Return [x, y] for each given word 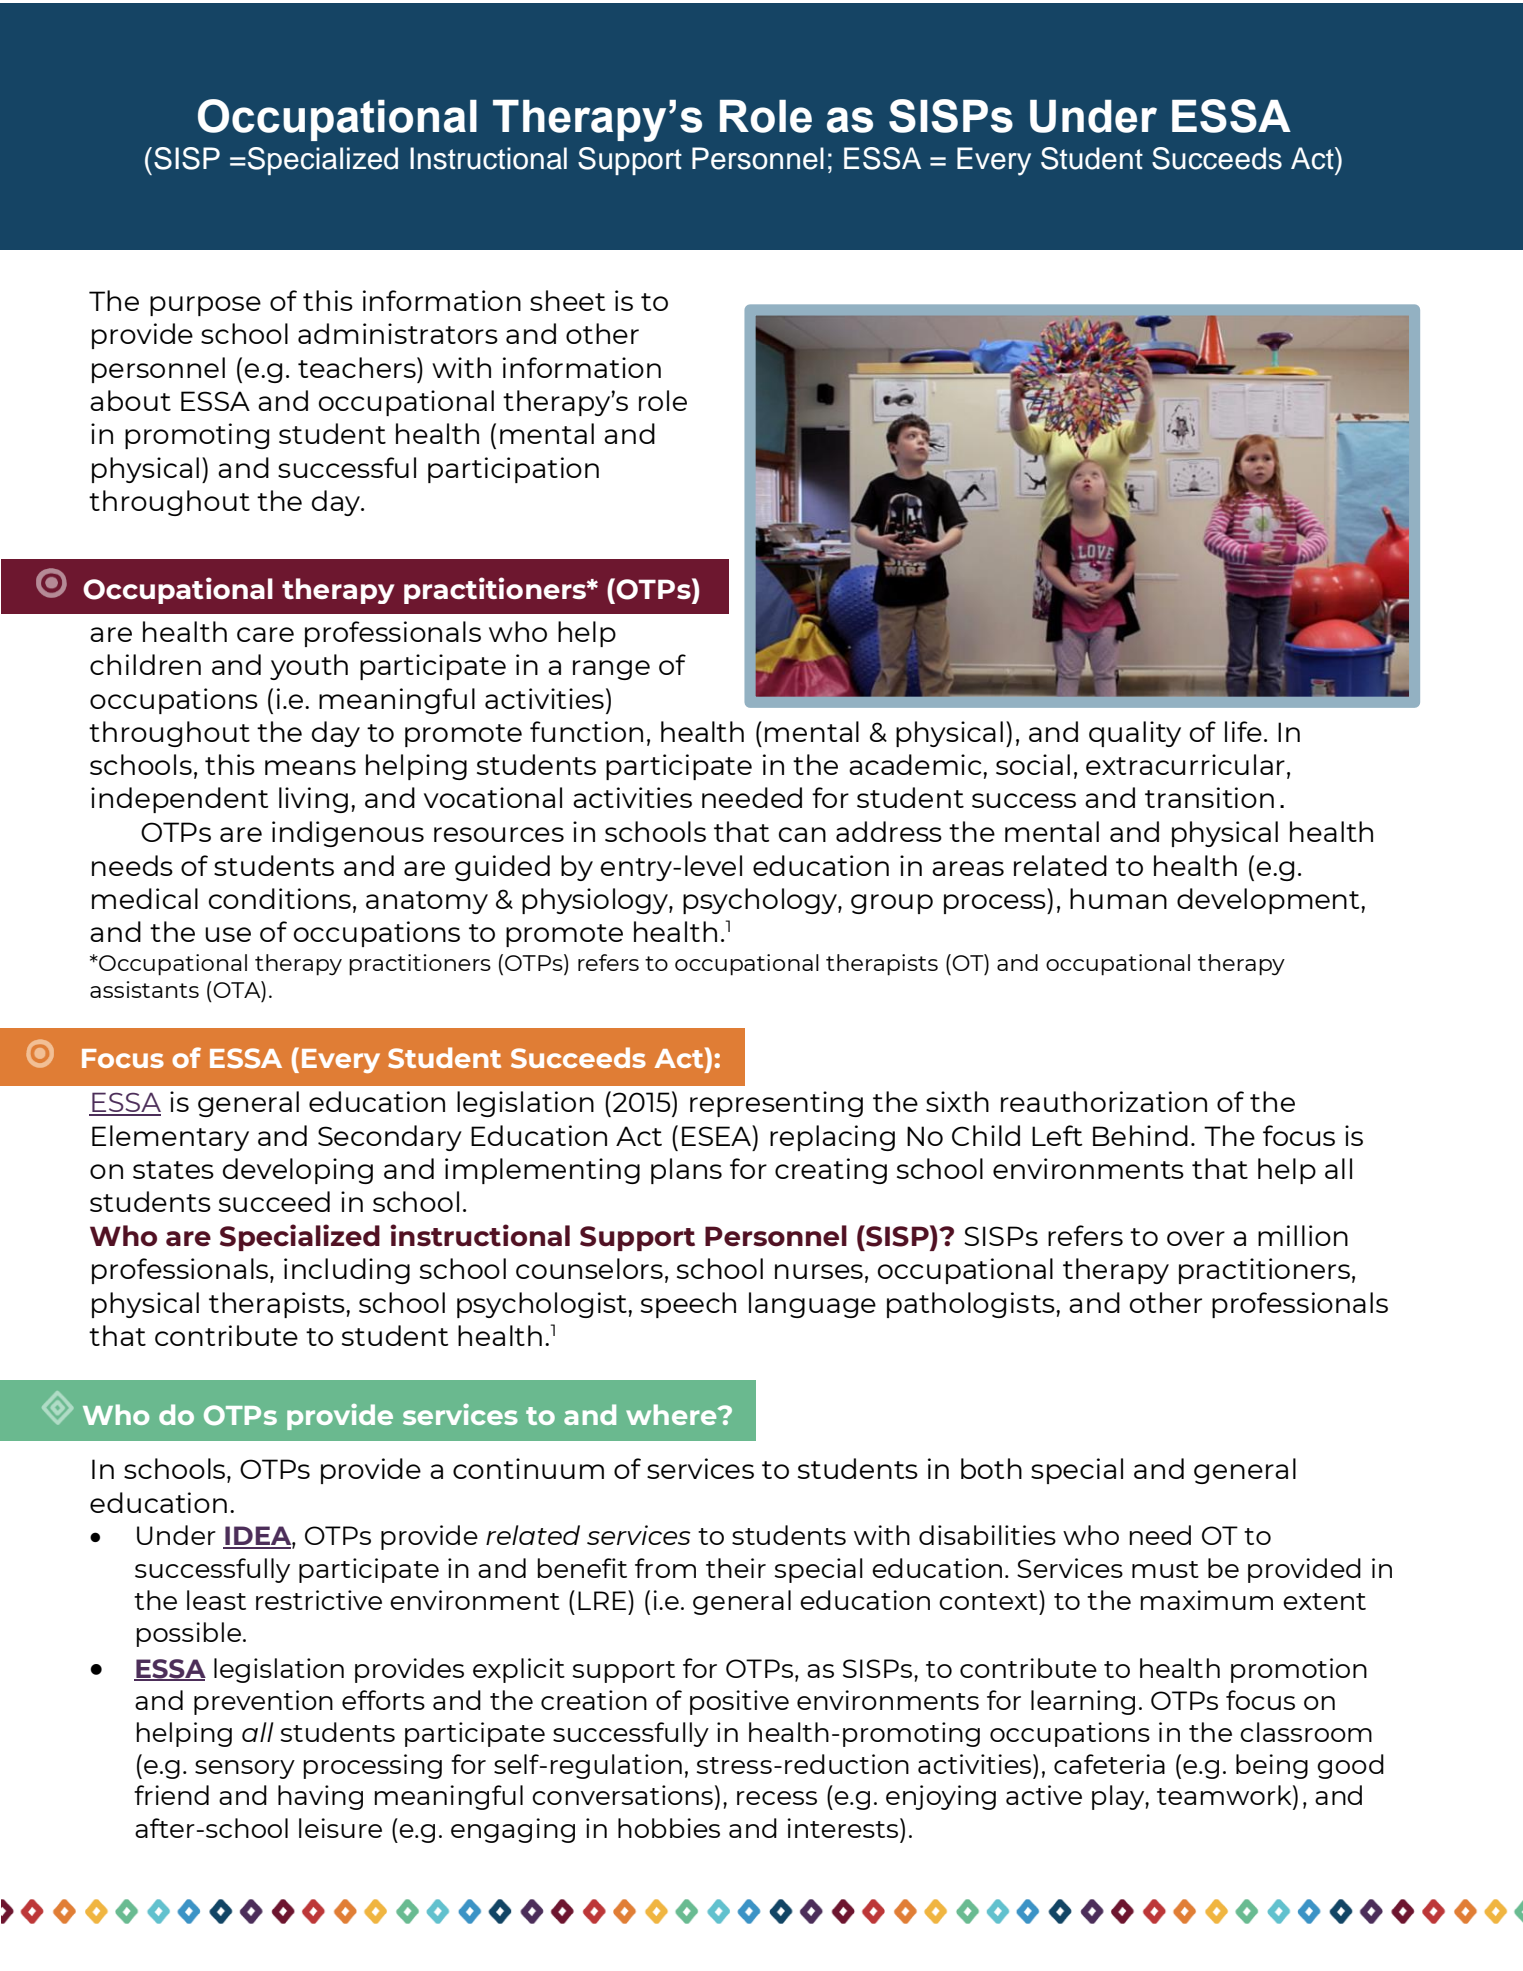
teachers [358, 367]
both [991, 1468]
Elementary [170, 1138]
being [1272, 1766]
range [611, 670]
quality [1135, 734]
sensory [245, 1769]
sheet [568, 300]
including [347, 1271]
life [1243, 731]
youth [309, 667]
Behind [1140, 1135]
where [672, 1414]
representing [776, 1104]
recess [777, 1798]
